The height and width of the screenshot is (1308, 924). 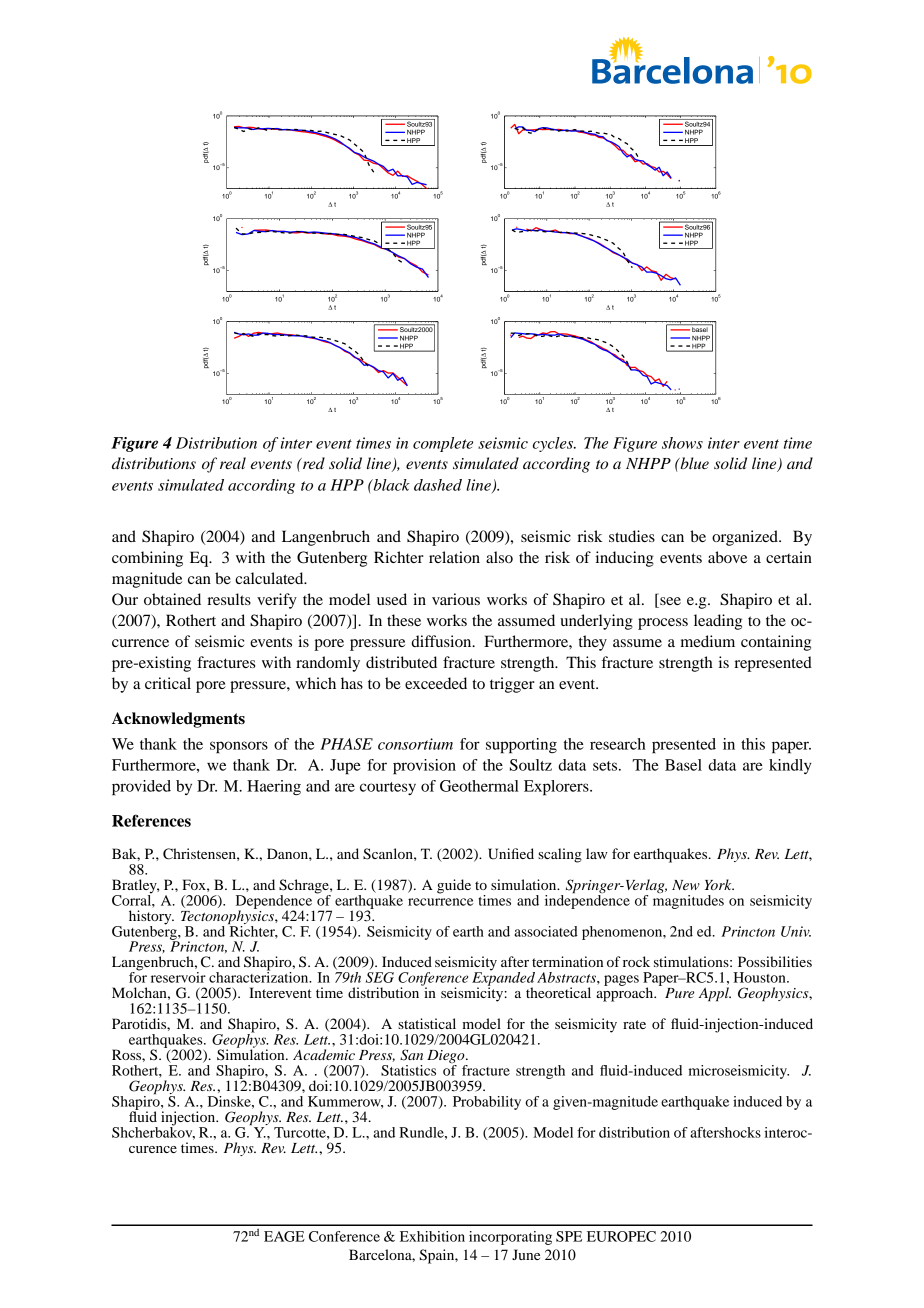 I want to click on dashed, so click(x=438, y=485).
